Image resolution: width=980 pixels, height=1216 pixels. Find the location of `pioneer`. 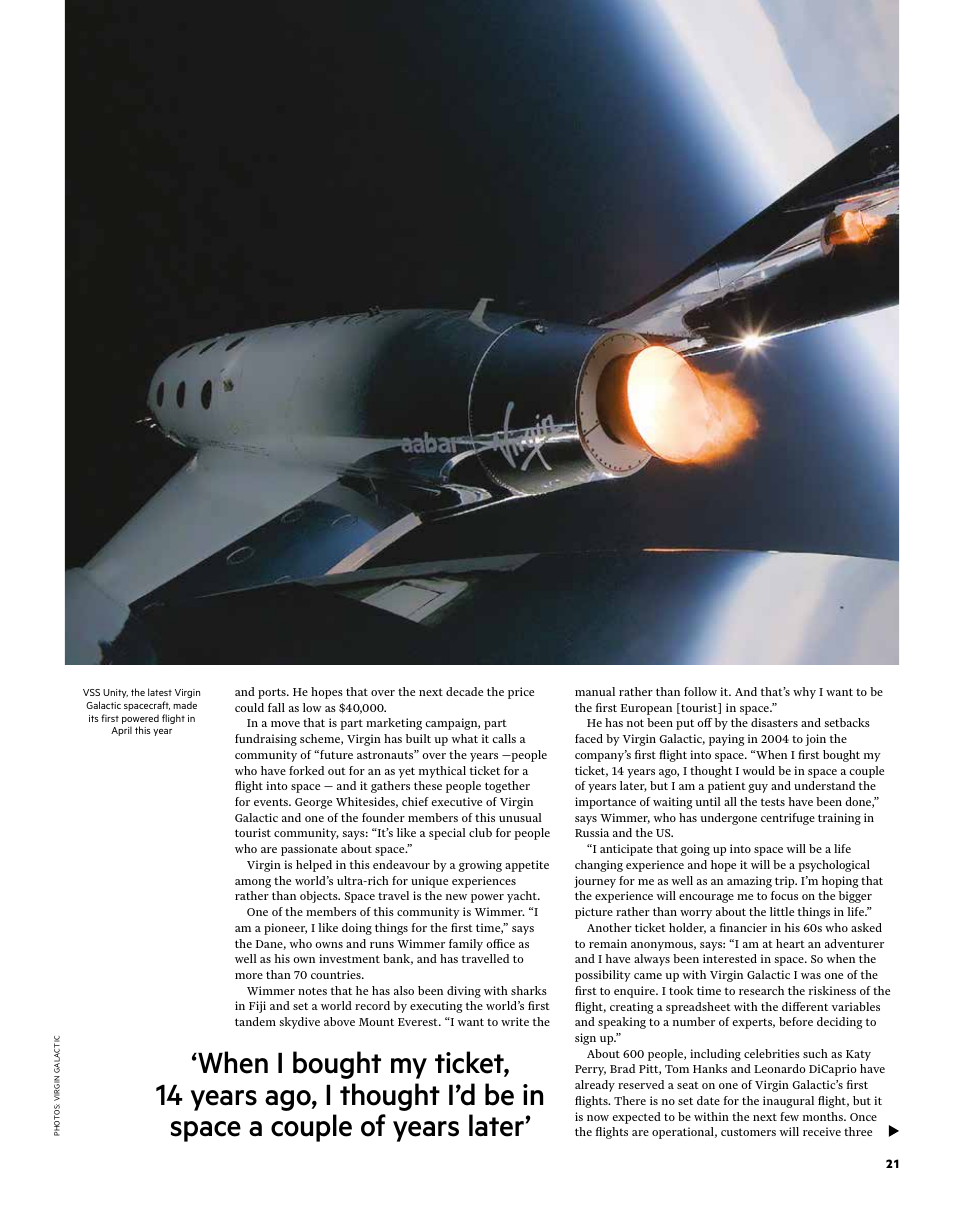

pioneer is located at coordinates (285, 929).
